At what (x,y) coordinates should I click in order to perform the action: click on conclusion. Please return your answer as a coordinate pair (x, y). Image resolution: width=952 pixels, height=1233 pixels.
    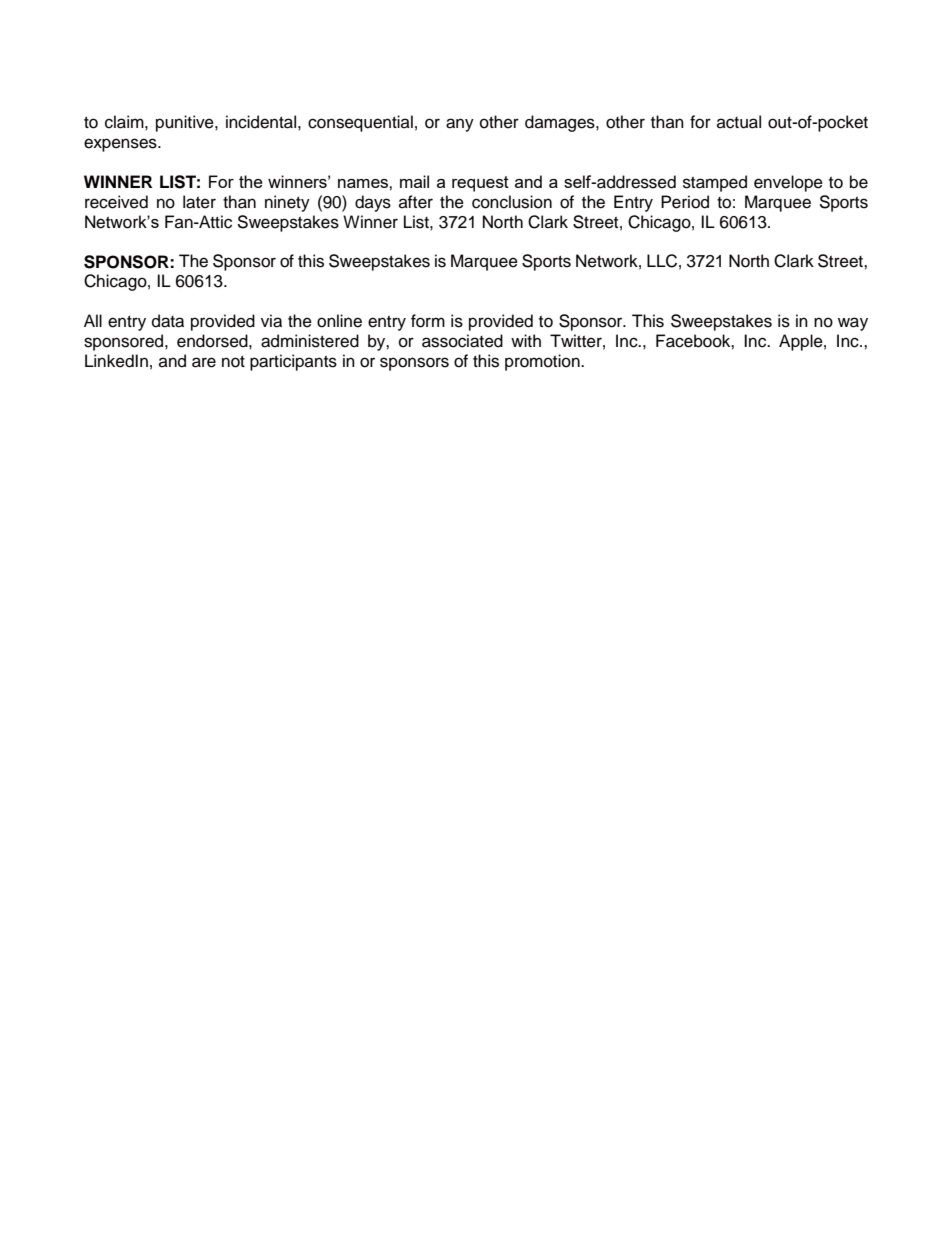
    Looking at the image, I should click on (512, 202).
